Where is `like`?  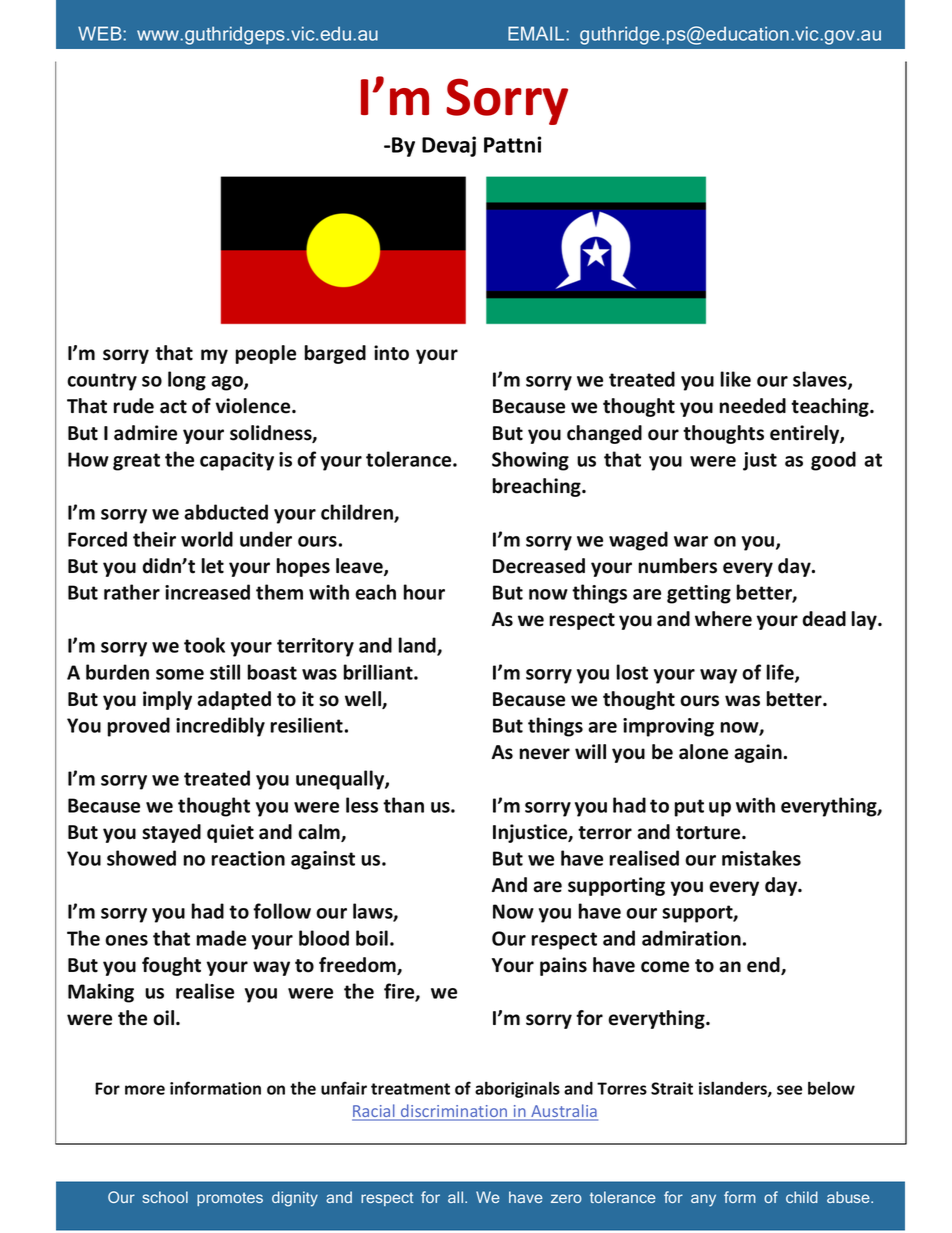 like is located at coordinates (735, 379).
